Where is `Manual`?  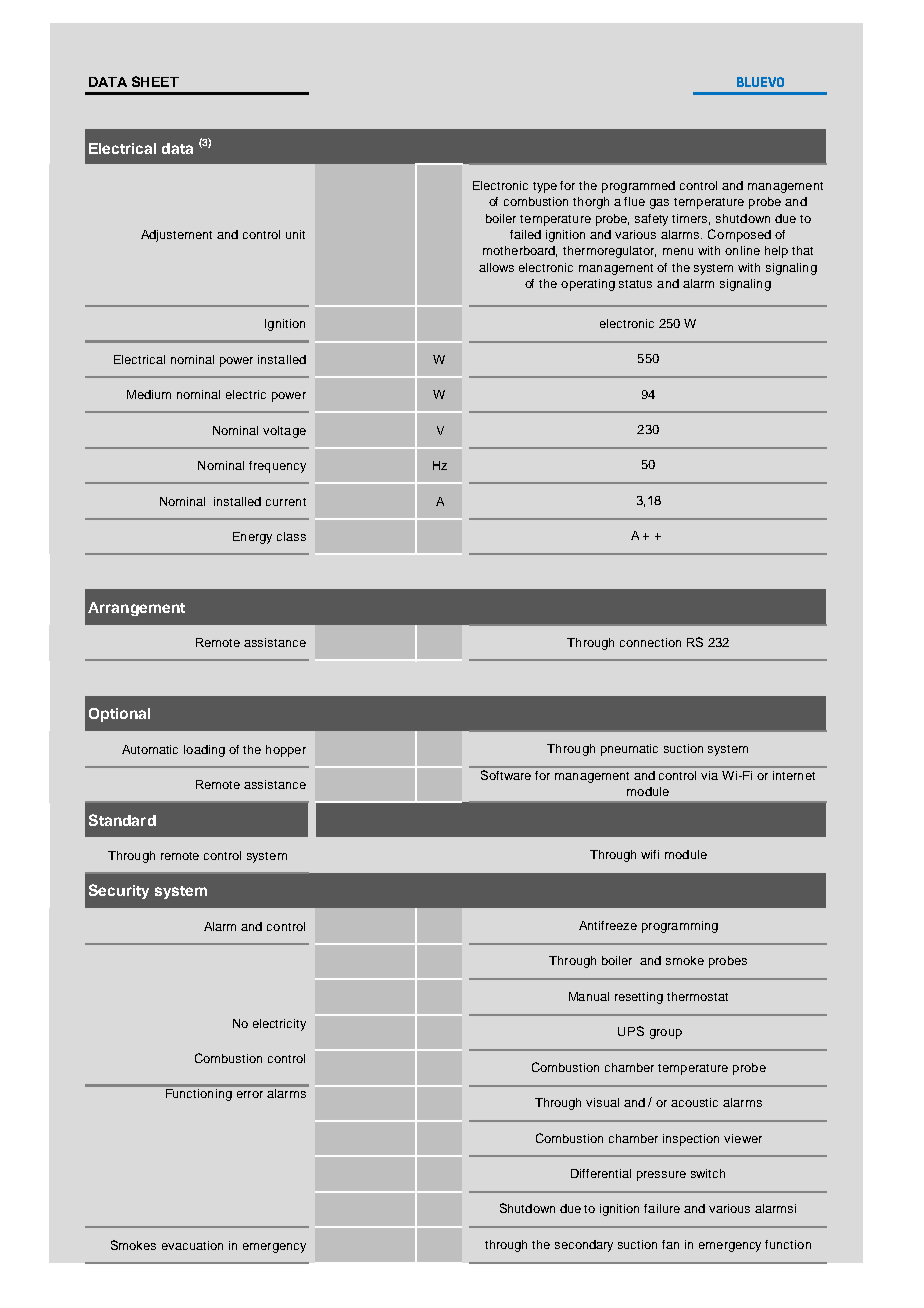 Manual is located at coordinates (589, 996).
